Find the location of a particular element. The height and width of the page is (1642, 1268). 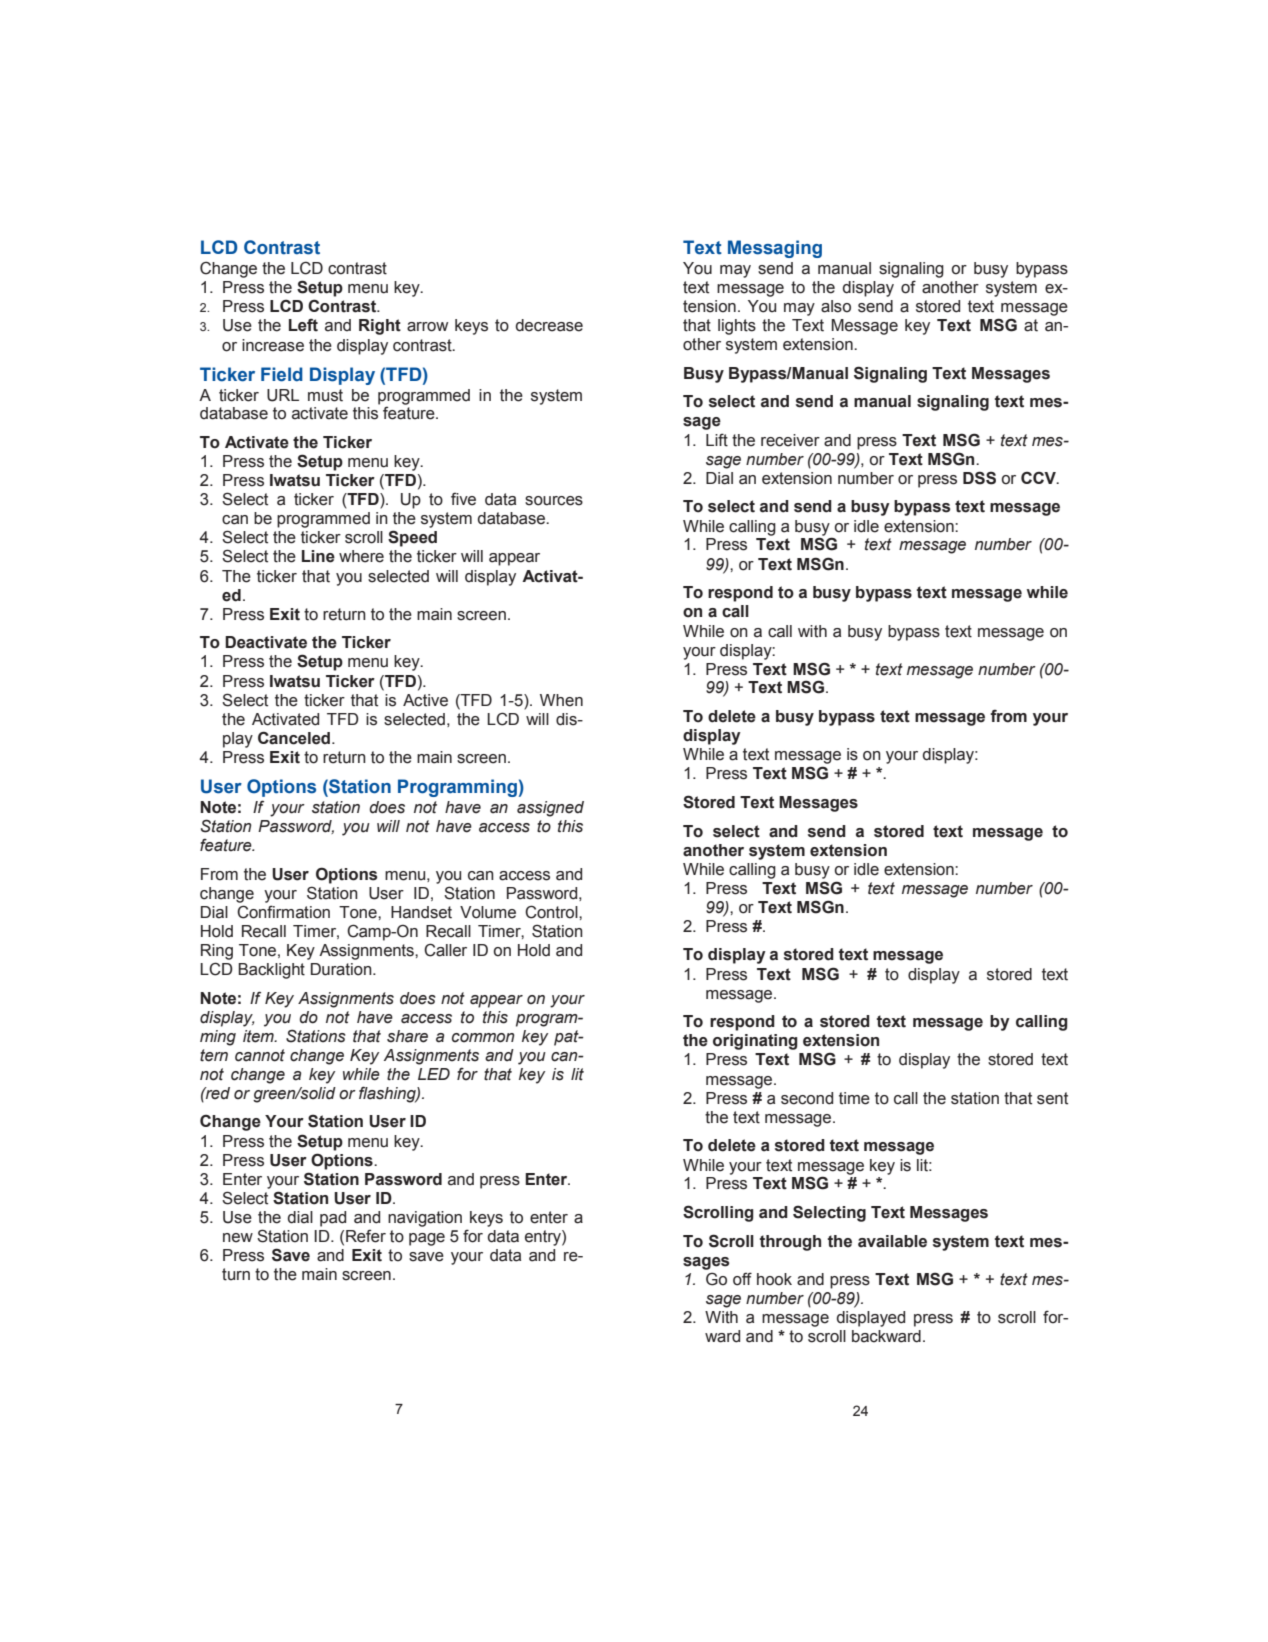

available is located at coordinates (892, 1241).
